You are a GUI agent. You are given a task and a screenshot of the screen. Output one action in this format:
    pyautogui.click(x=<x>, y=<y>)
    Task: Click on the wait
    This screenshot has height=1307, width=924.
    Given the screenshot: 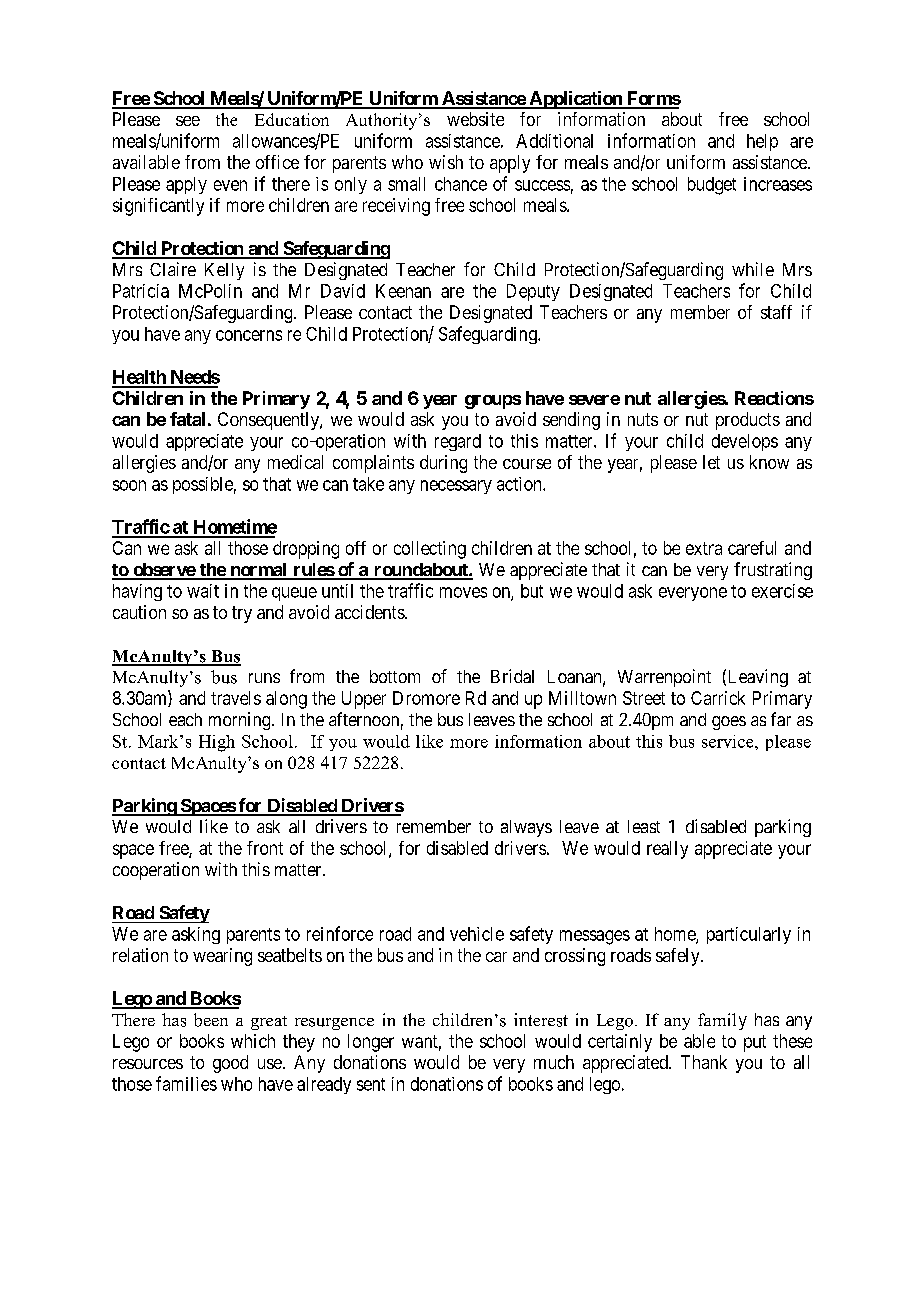 What is the action you would take?
    pyautogui.click(x=203, y=591)
